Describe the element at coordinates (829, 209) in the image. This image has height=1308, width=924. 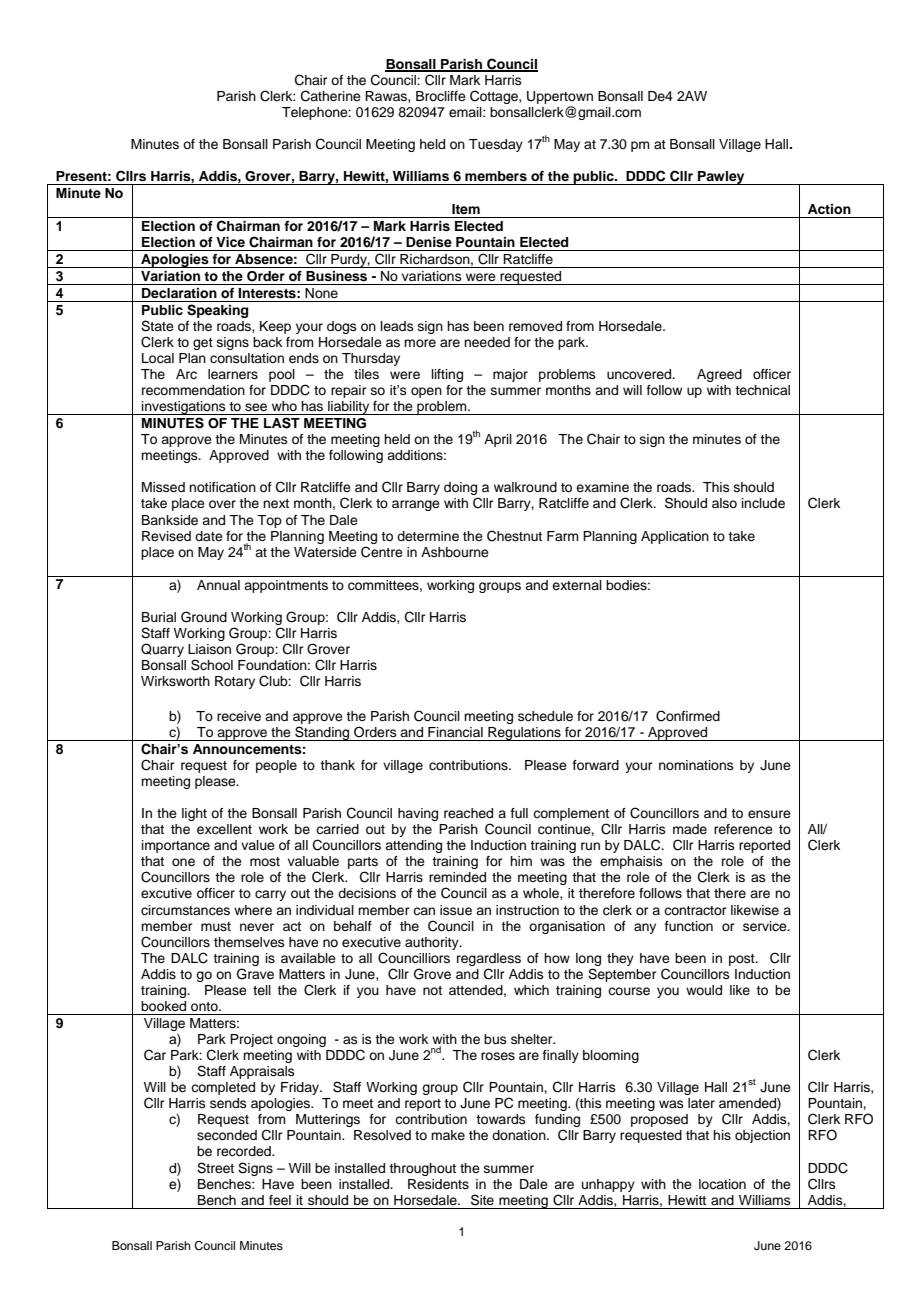
I see `Action` at that location.
